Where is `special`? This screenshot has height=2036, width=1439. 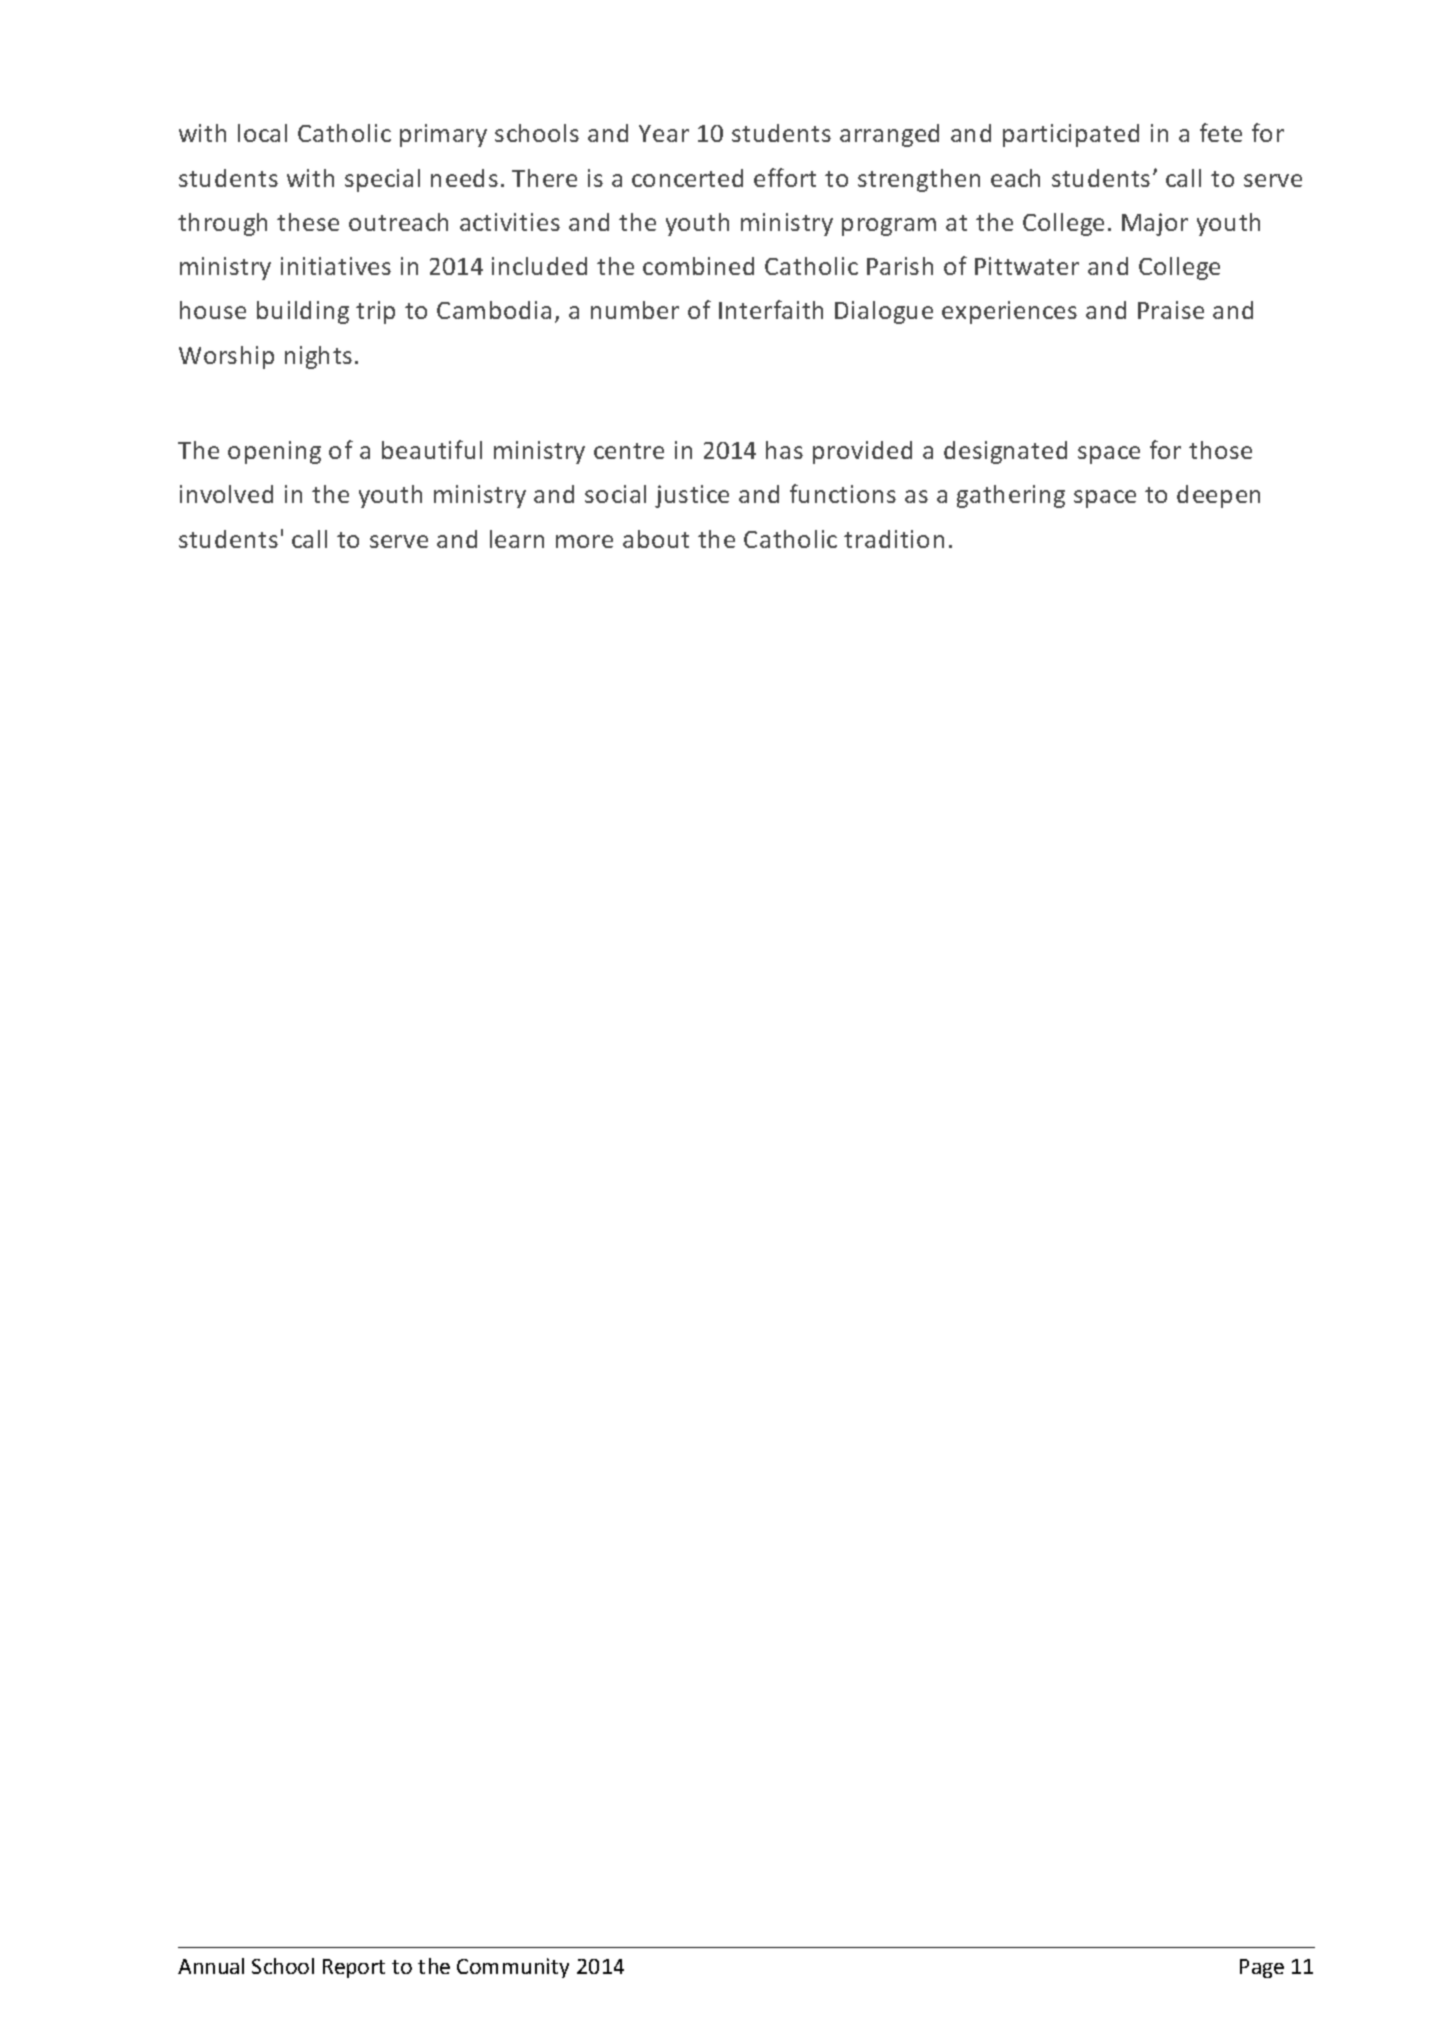
special is located at coordinates (382, 180).
